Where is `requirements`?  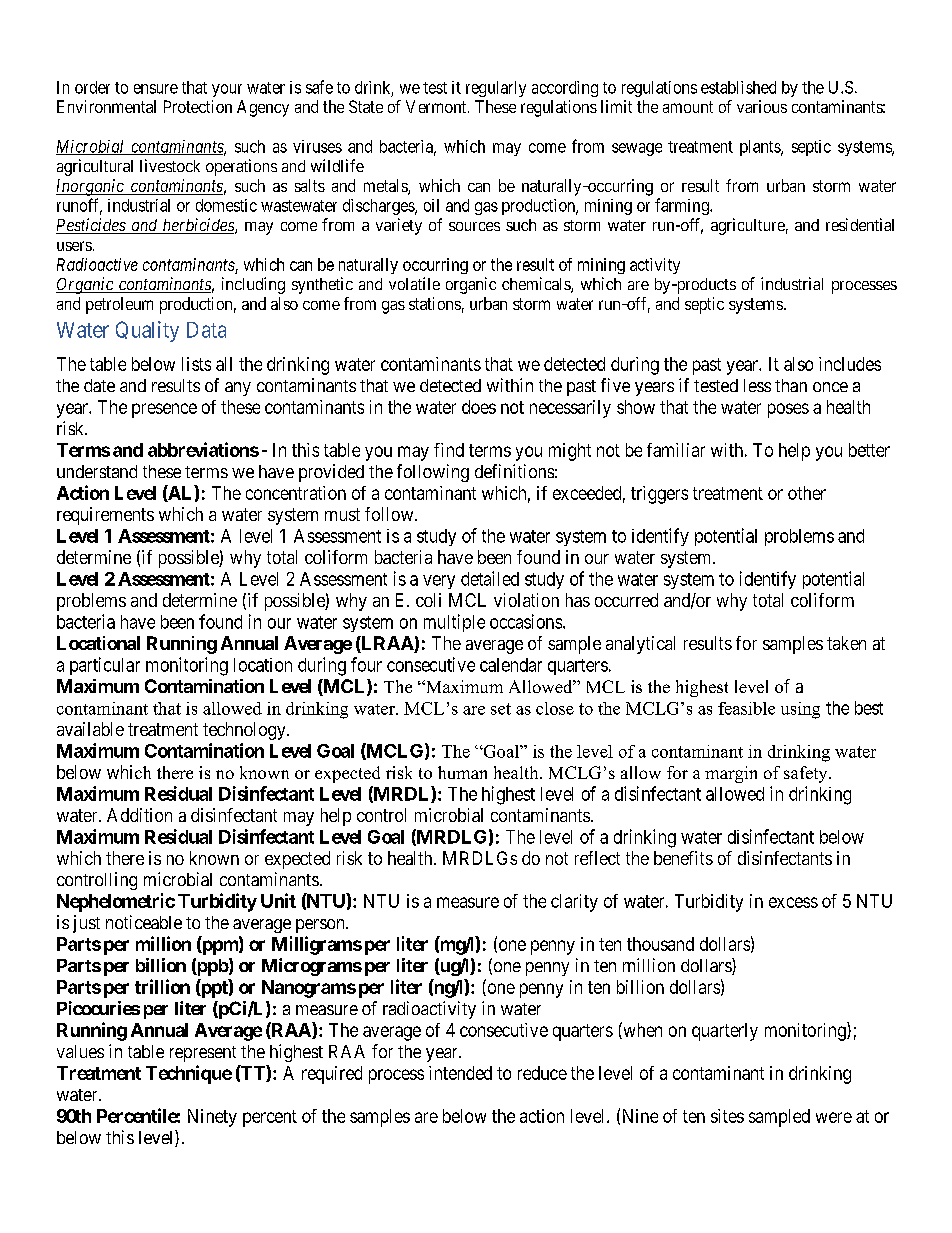
requirements is located at coordinates (105, 516).
